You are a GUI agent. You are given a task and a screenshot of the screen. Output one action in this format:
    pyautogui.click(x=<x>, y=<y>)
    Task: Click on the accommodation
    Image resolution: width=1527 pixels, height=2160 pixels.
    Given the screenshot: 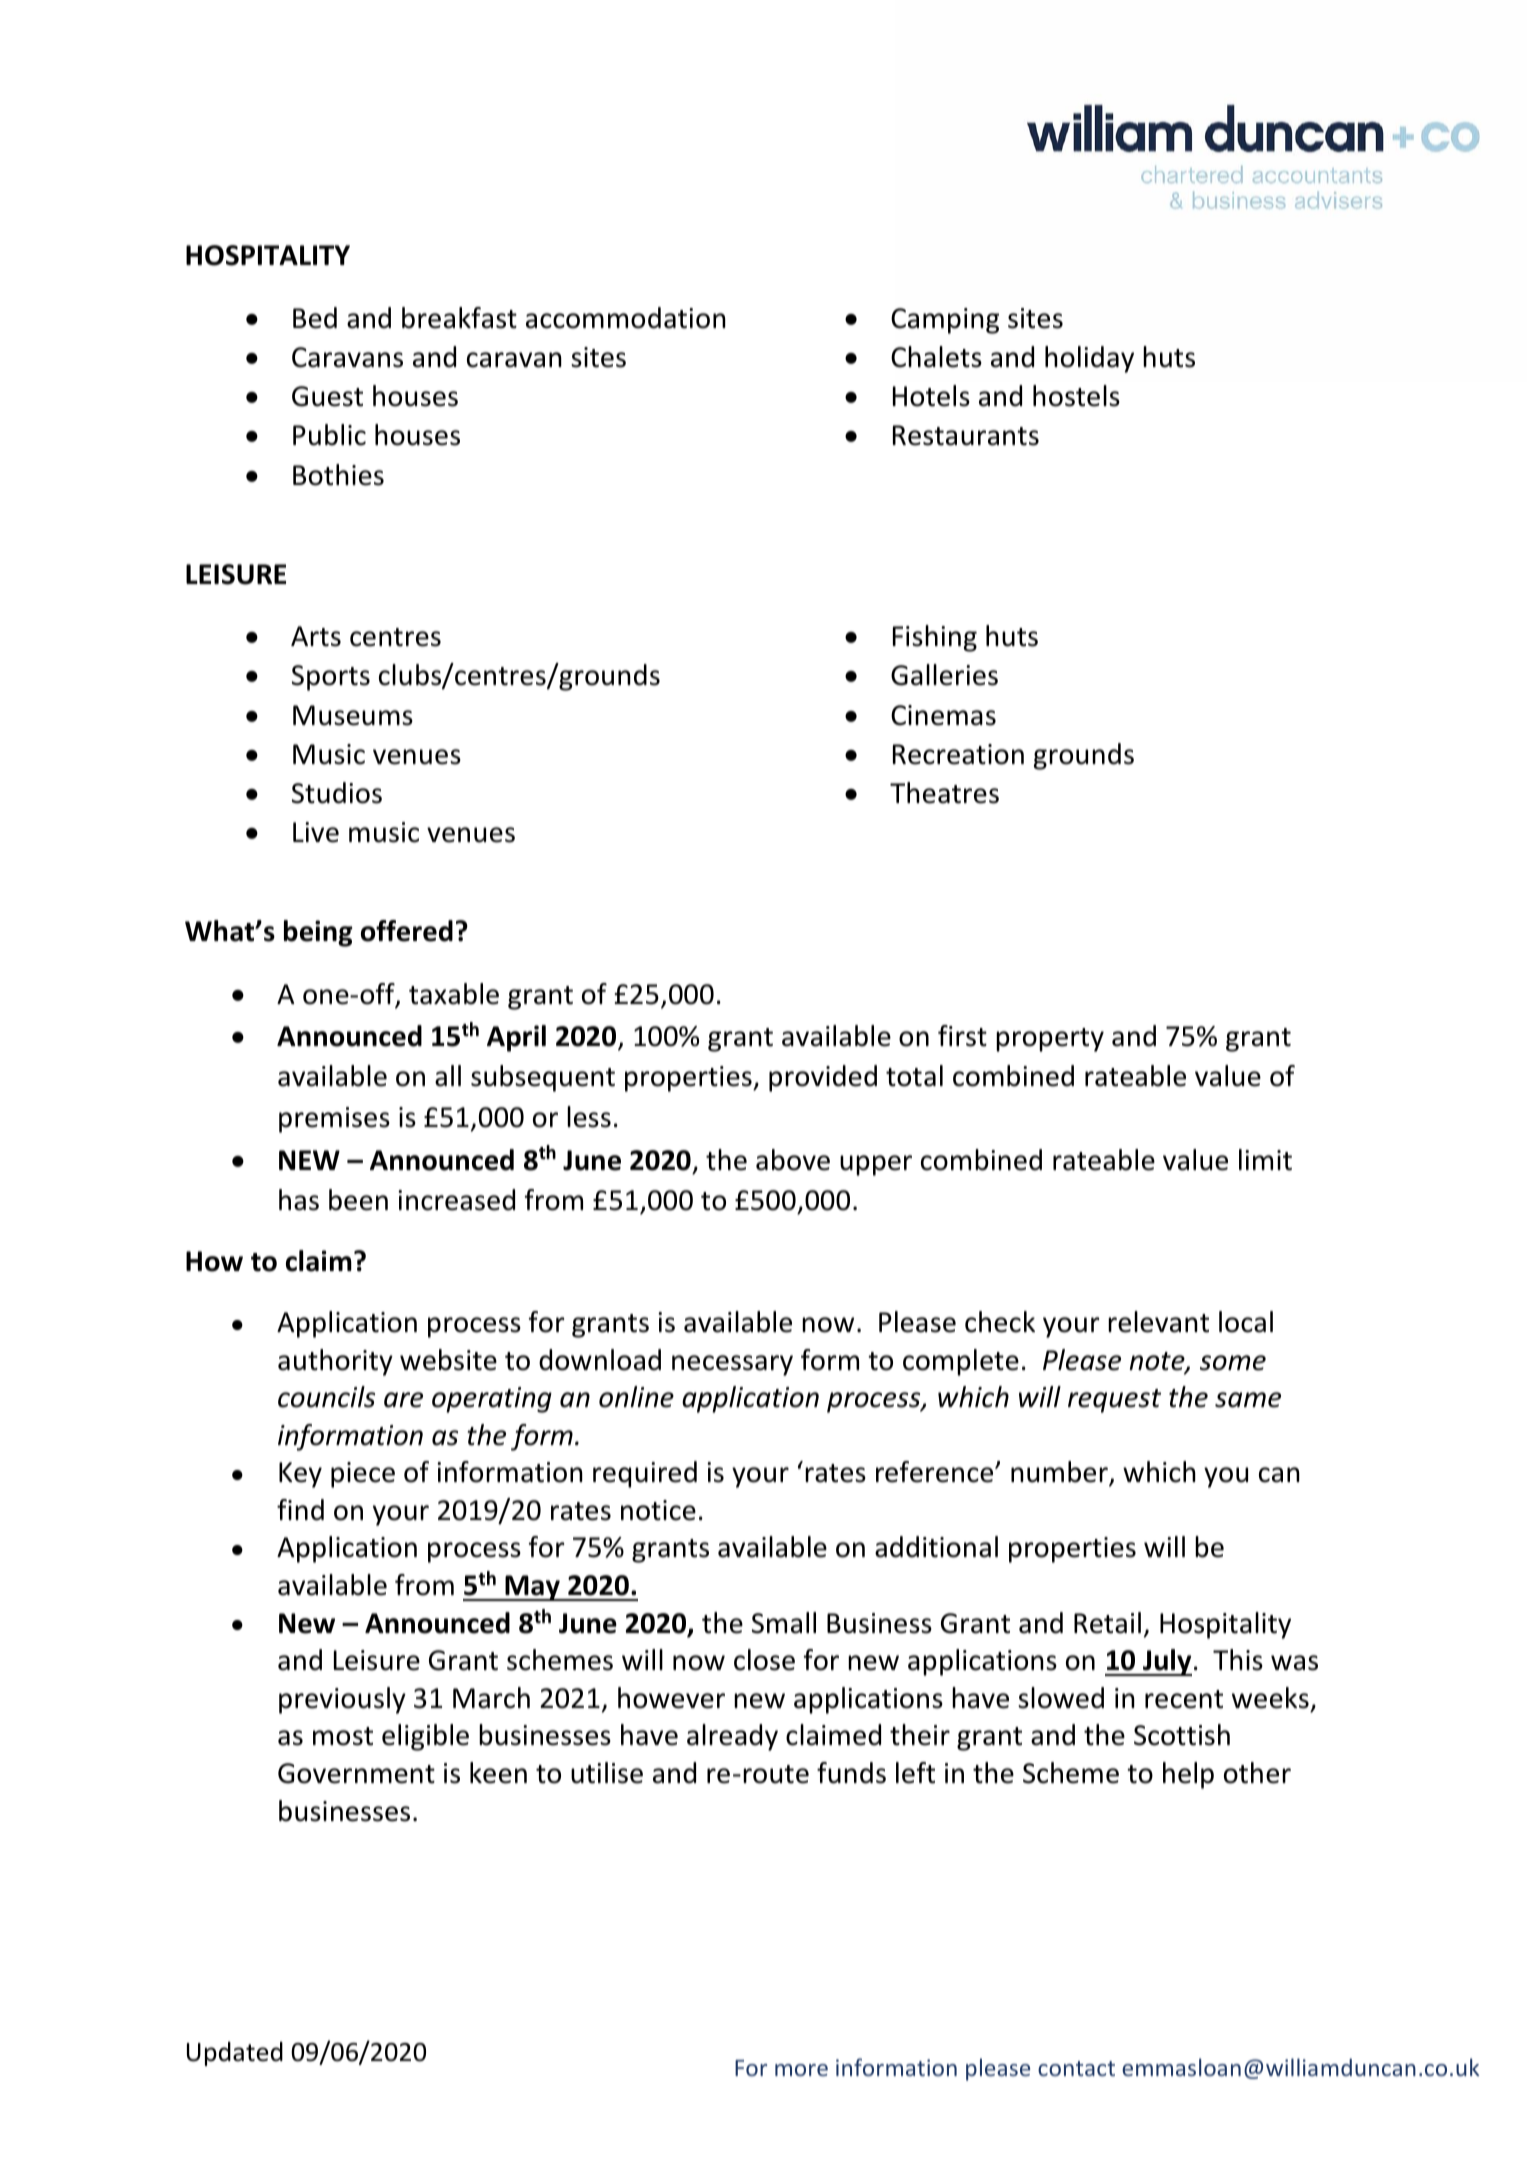 What is the action you would take?
    pyautogui.click(x=626, y=318)
